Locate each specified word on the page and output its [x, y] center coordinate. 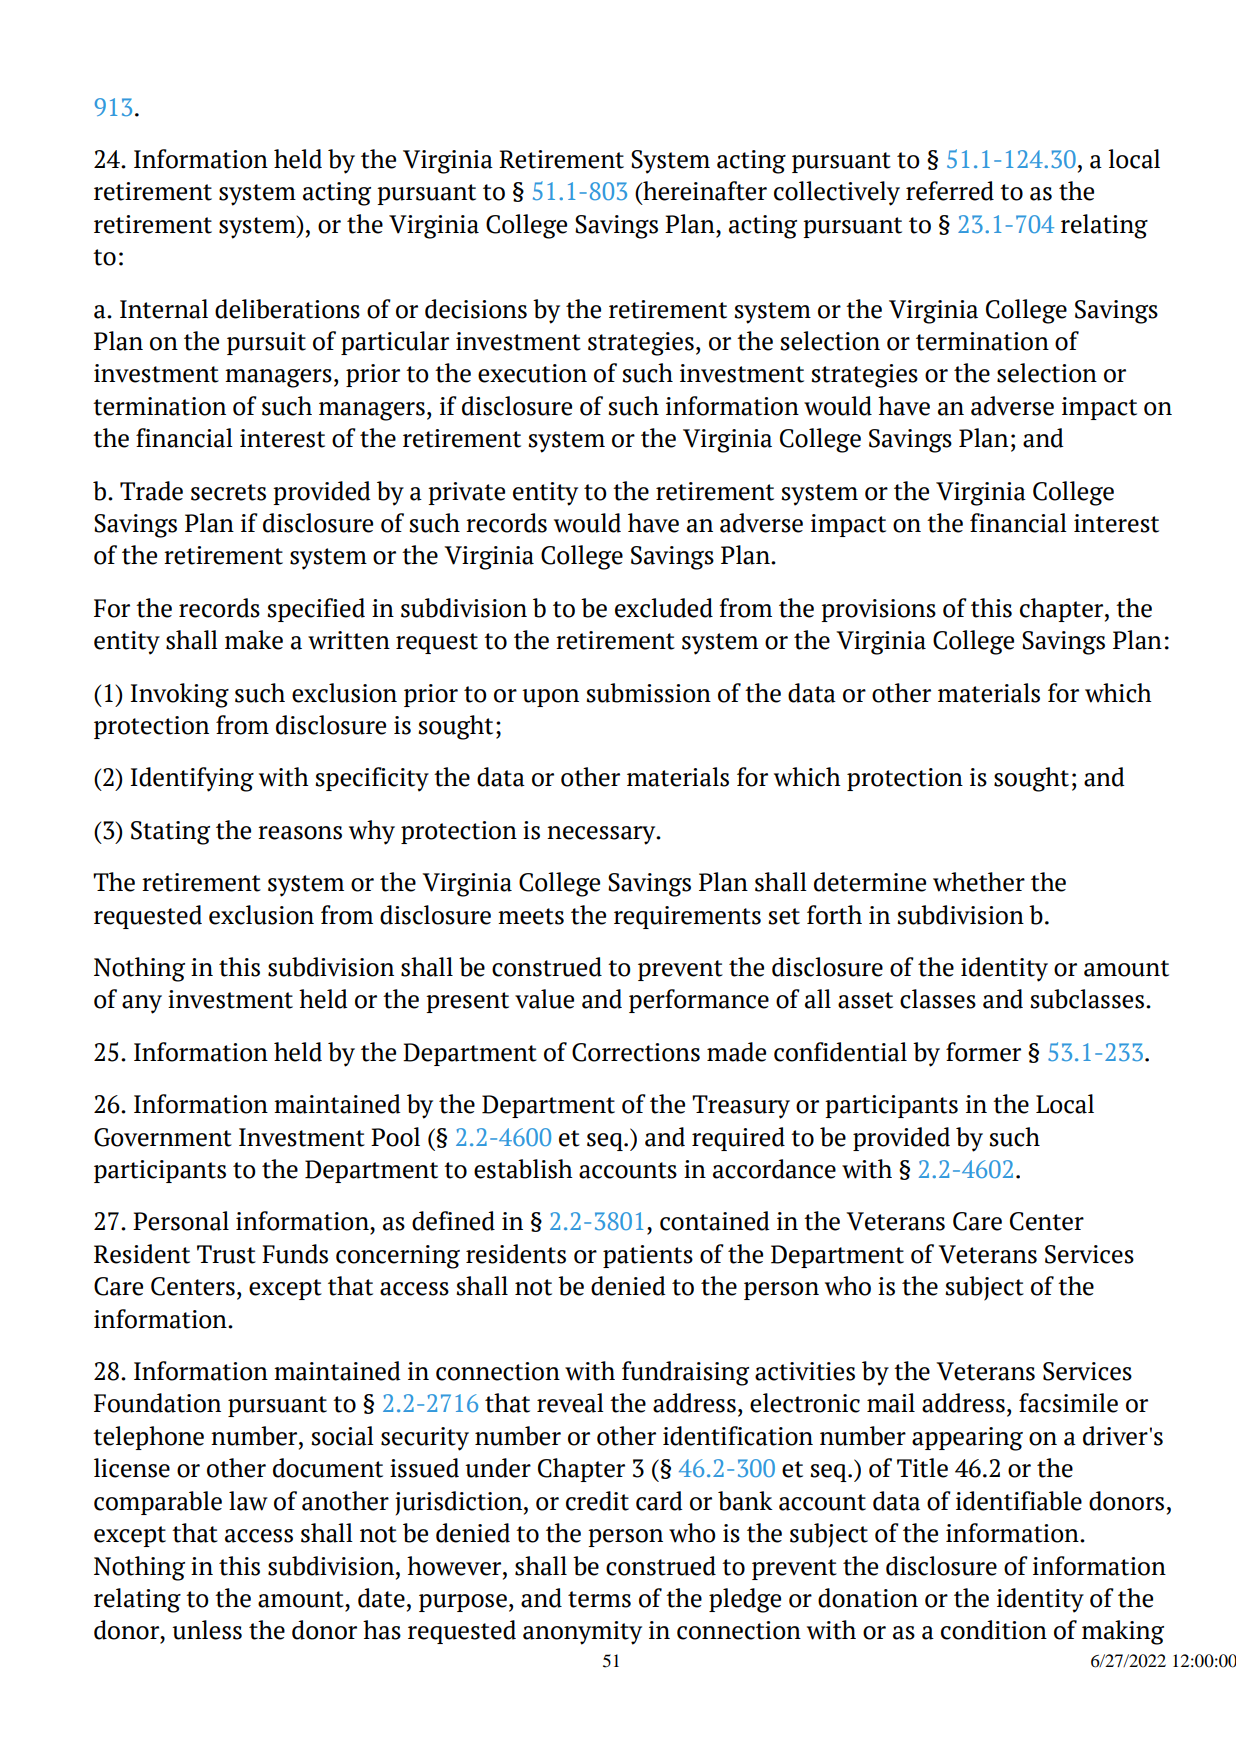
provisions [878, 610]
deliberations [287, 309]
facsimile [1068, 1403]
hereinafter [704, 191]
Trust [226, 1254]
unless [207, 1630]
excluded [664, 608]
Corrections [636, 1052]
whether [979, 882]
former [983, 1052]
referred [950, 191]
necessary [602, 835]
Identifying [192, 779]
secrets [228, 492]
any [142, 1004]
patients [648, 1256]
